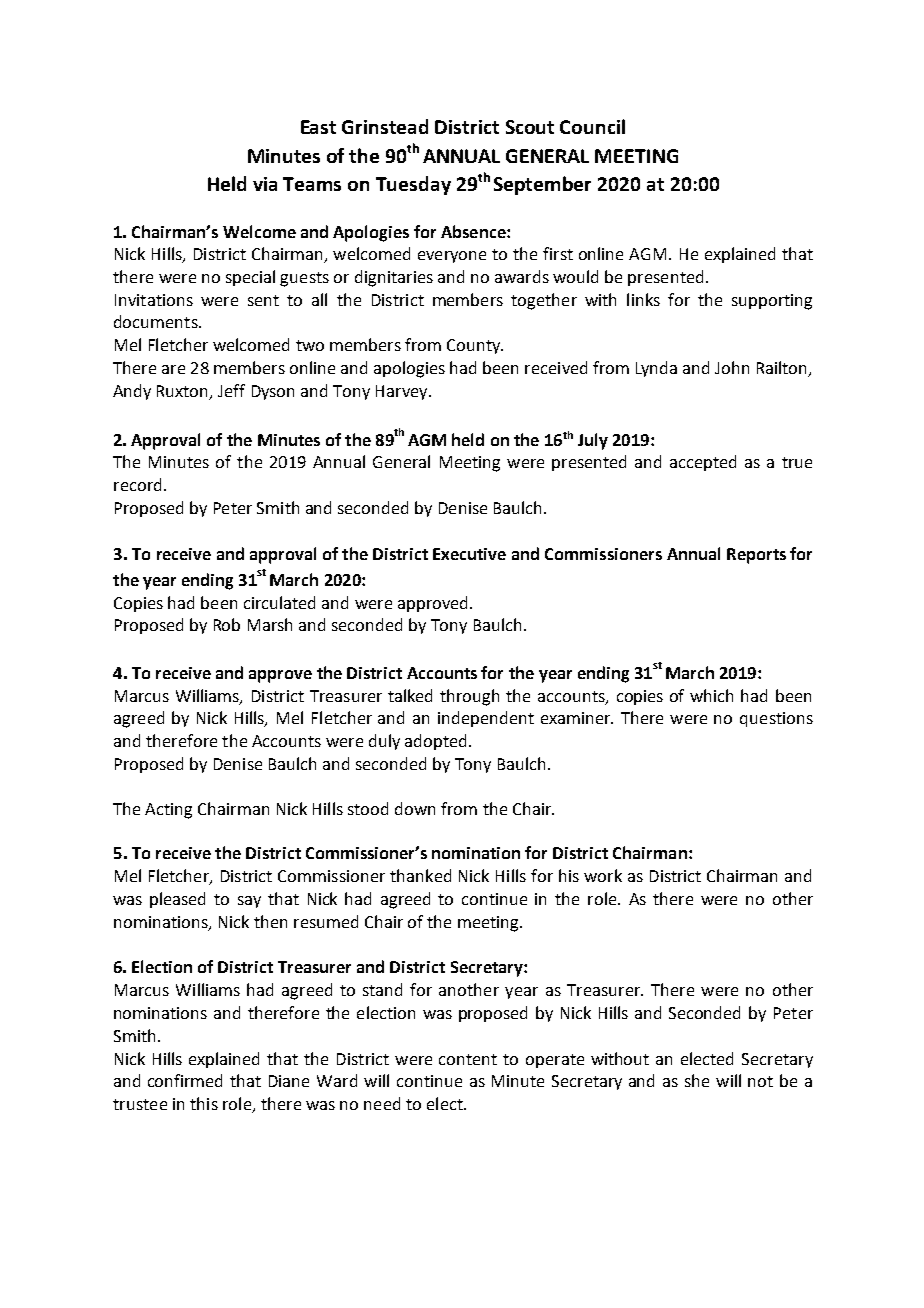 This screenshot has width=924, height=1308. I want to click on record, so click(137, 484).
